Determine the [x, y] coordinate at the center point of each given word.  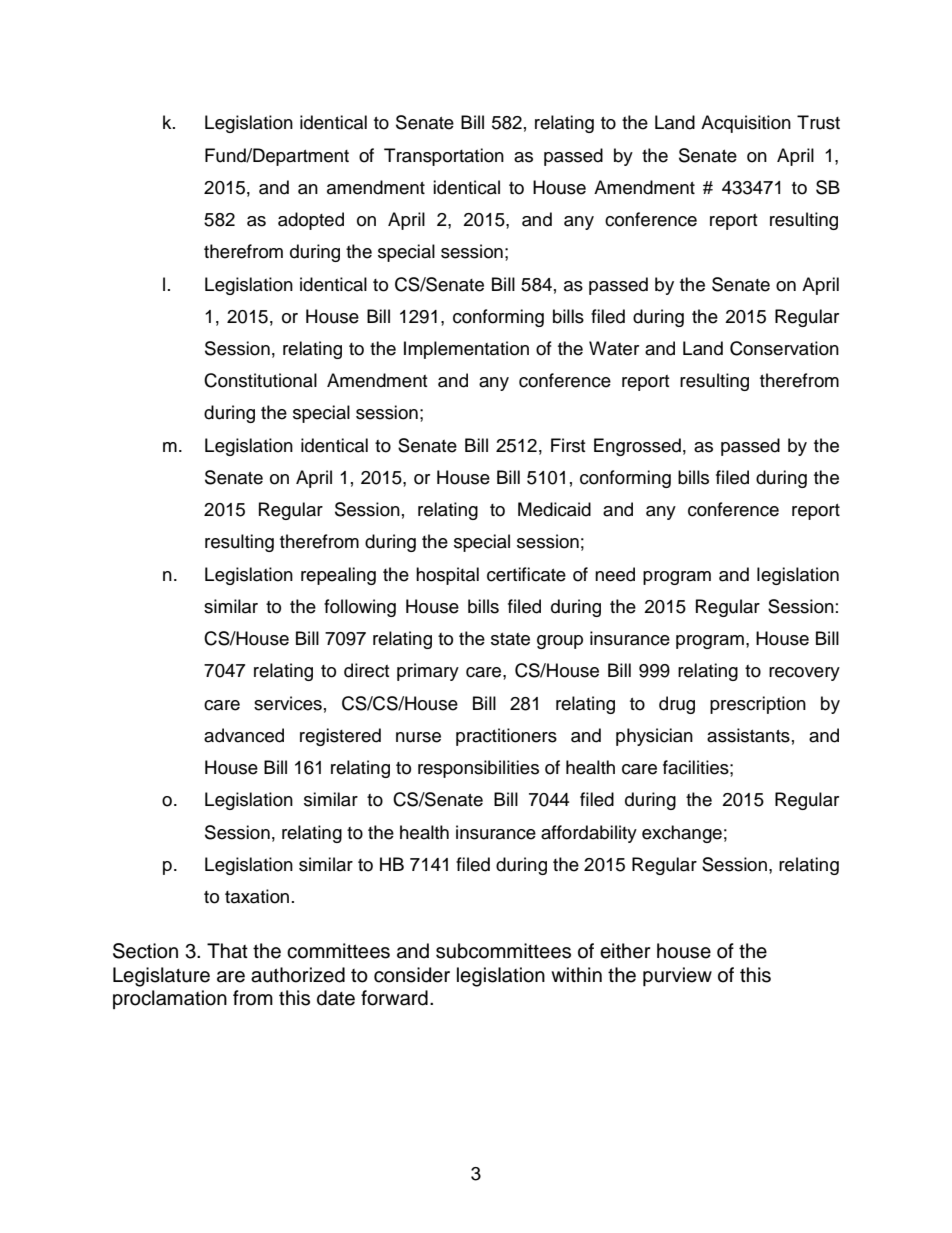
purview [677, 976]
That [227, 951]
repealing [338, 576]
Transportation [444, 157]
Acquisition [746, 124]
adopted [311, 221]
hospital [447, 576]
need [615, 574]
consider [412, 975]
